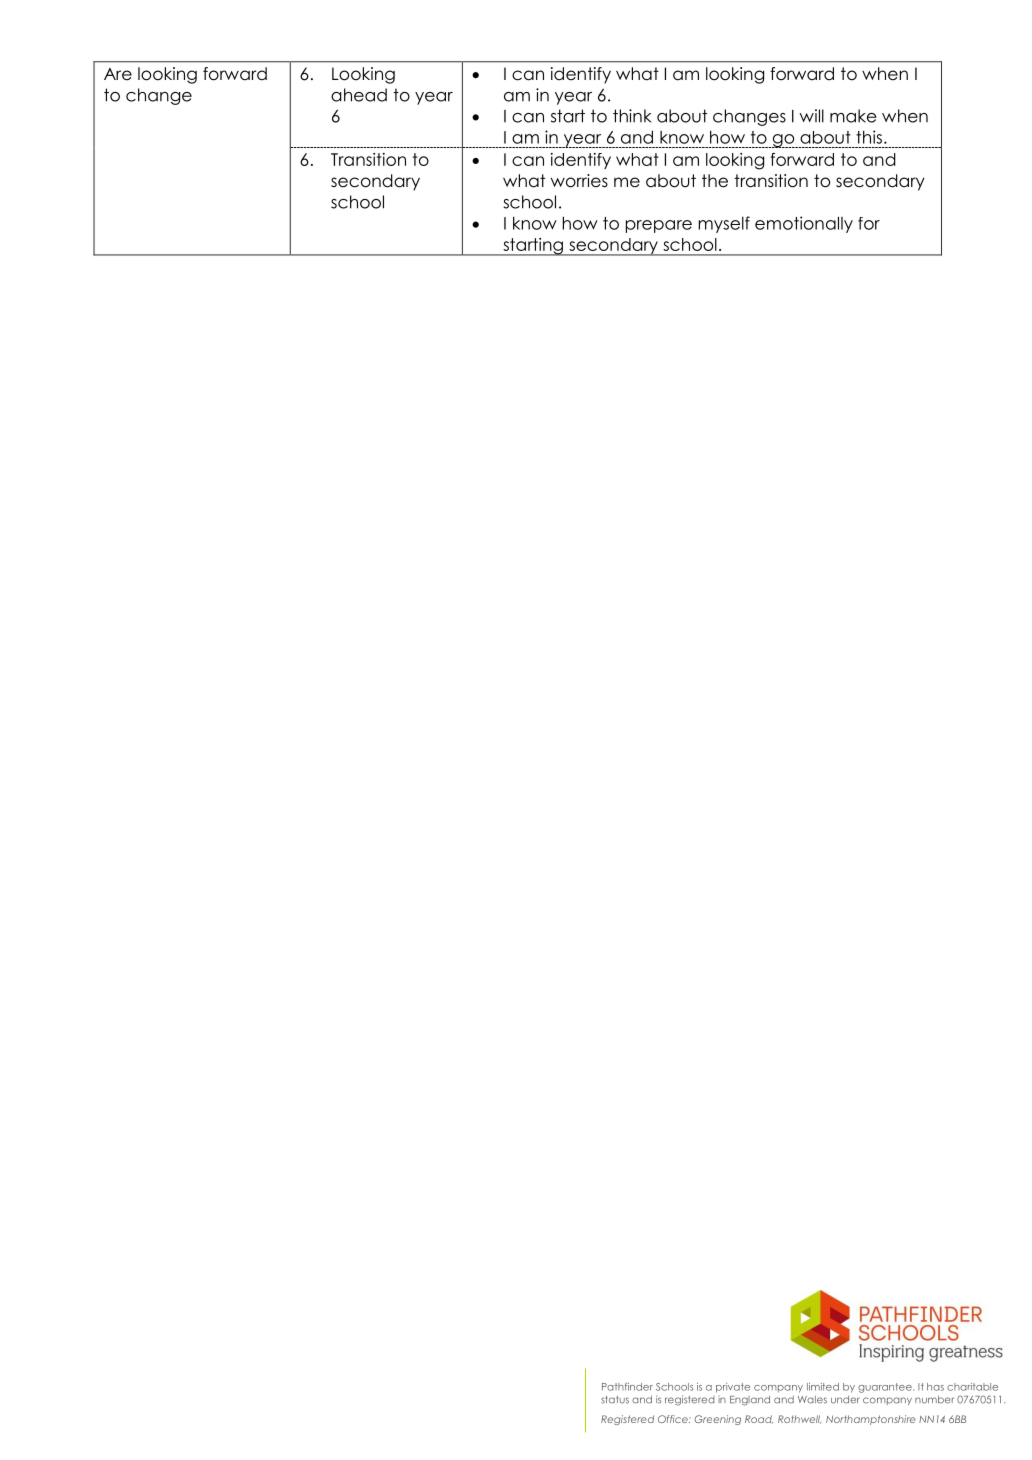  Describe the element at coordinates (359, 95) in the image. I see `ahead` at that location.
